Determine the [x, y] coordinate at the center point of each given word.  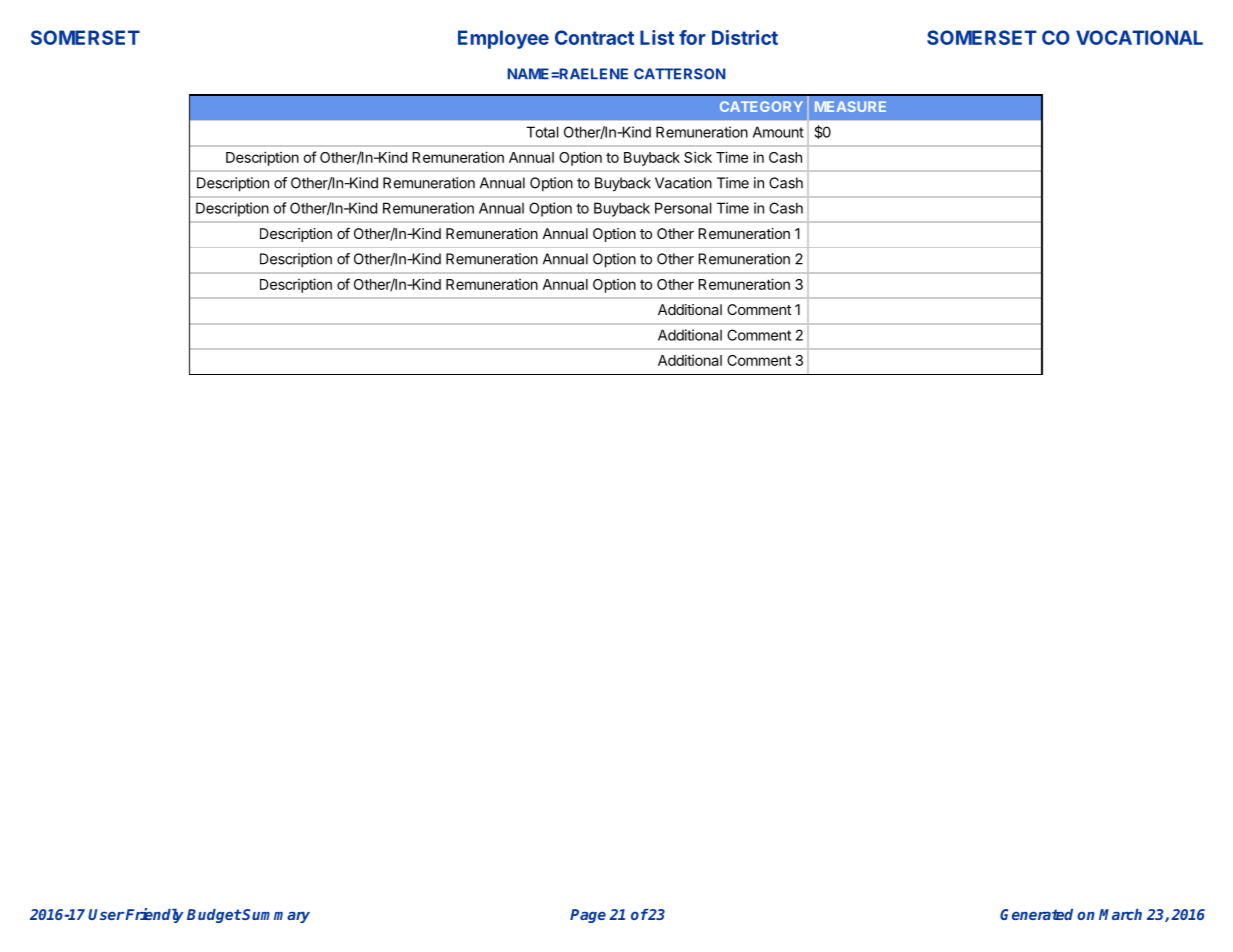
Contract [594, 37]
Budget [214, 916]
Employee [503, 39]
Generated [1036, 914]
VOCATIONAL [1139, 37]
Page [588, 916]
